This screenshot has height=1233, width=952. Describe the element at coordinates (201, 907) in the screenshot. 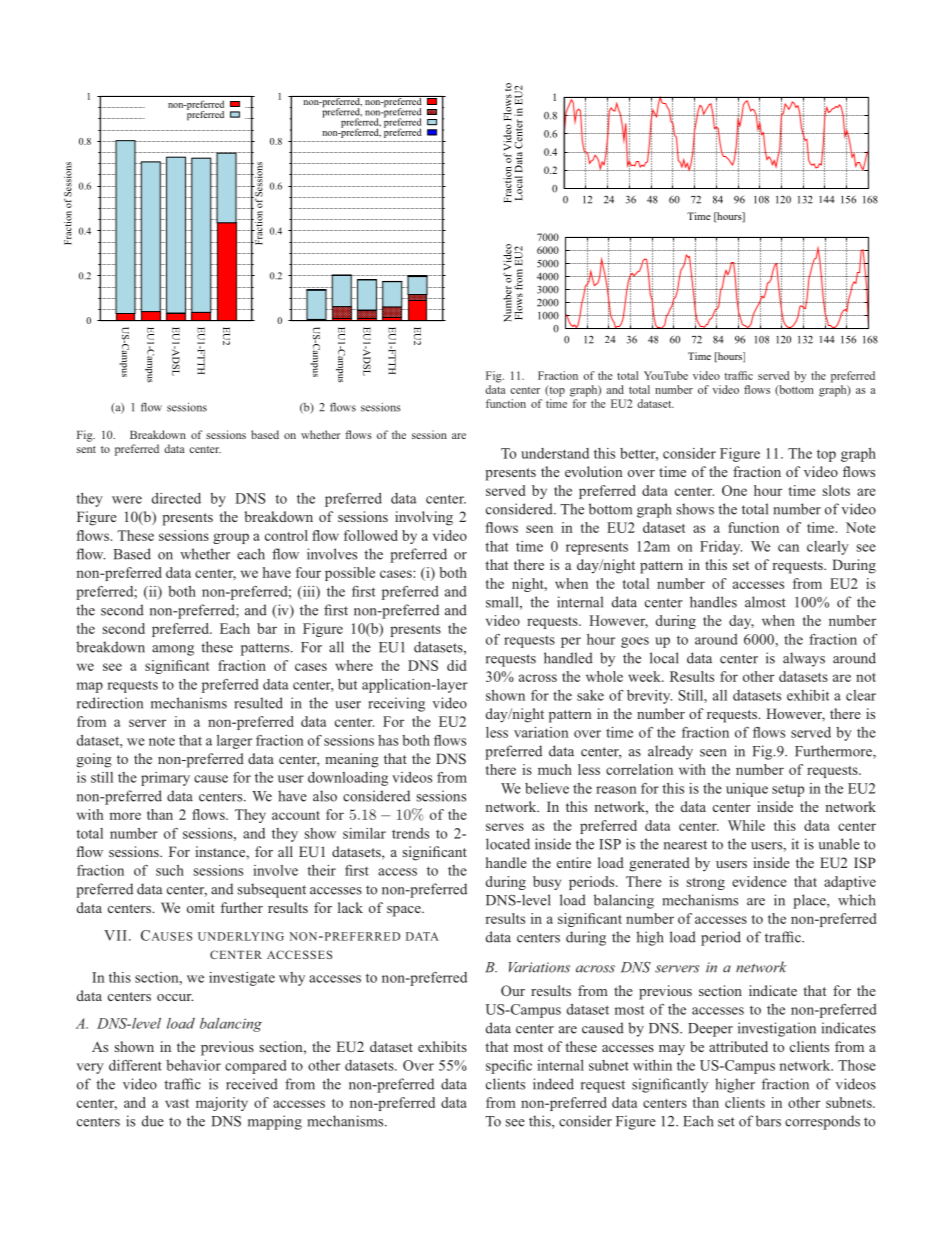

I see `omit` at that location.
